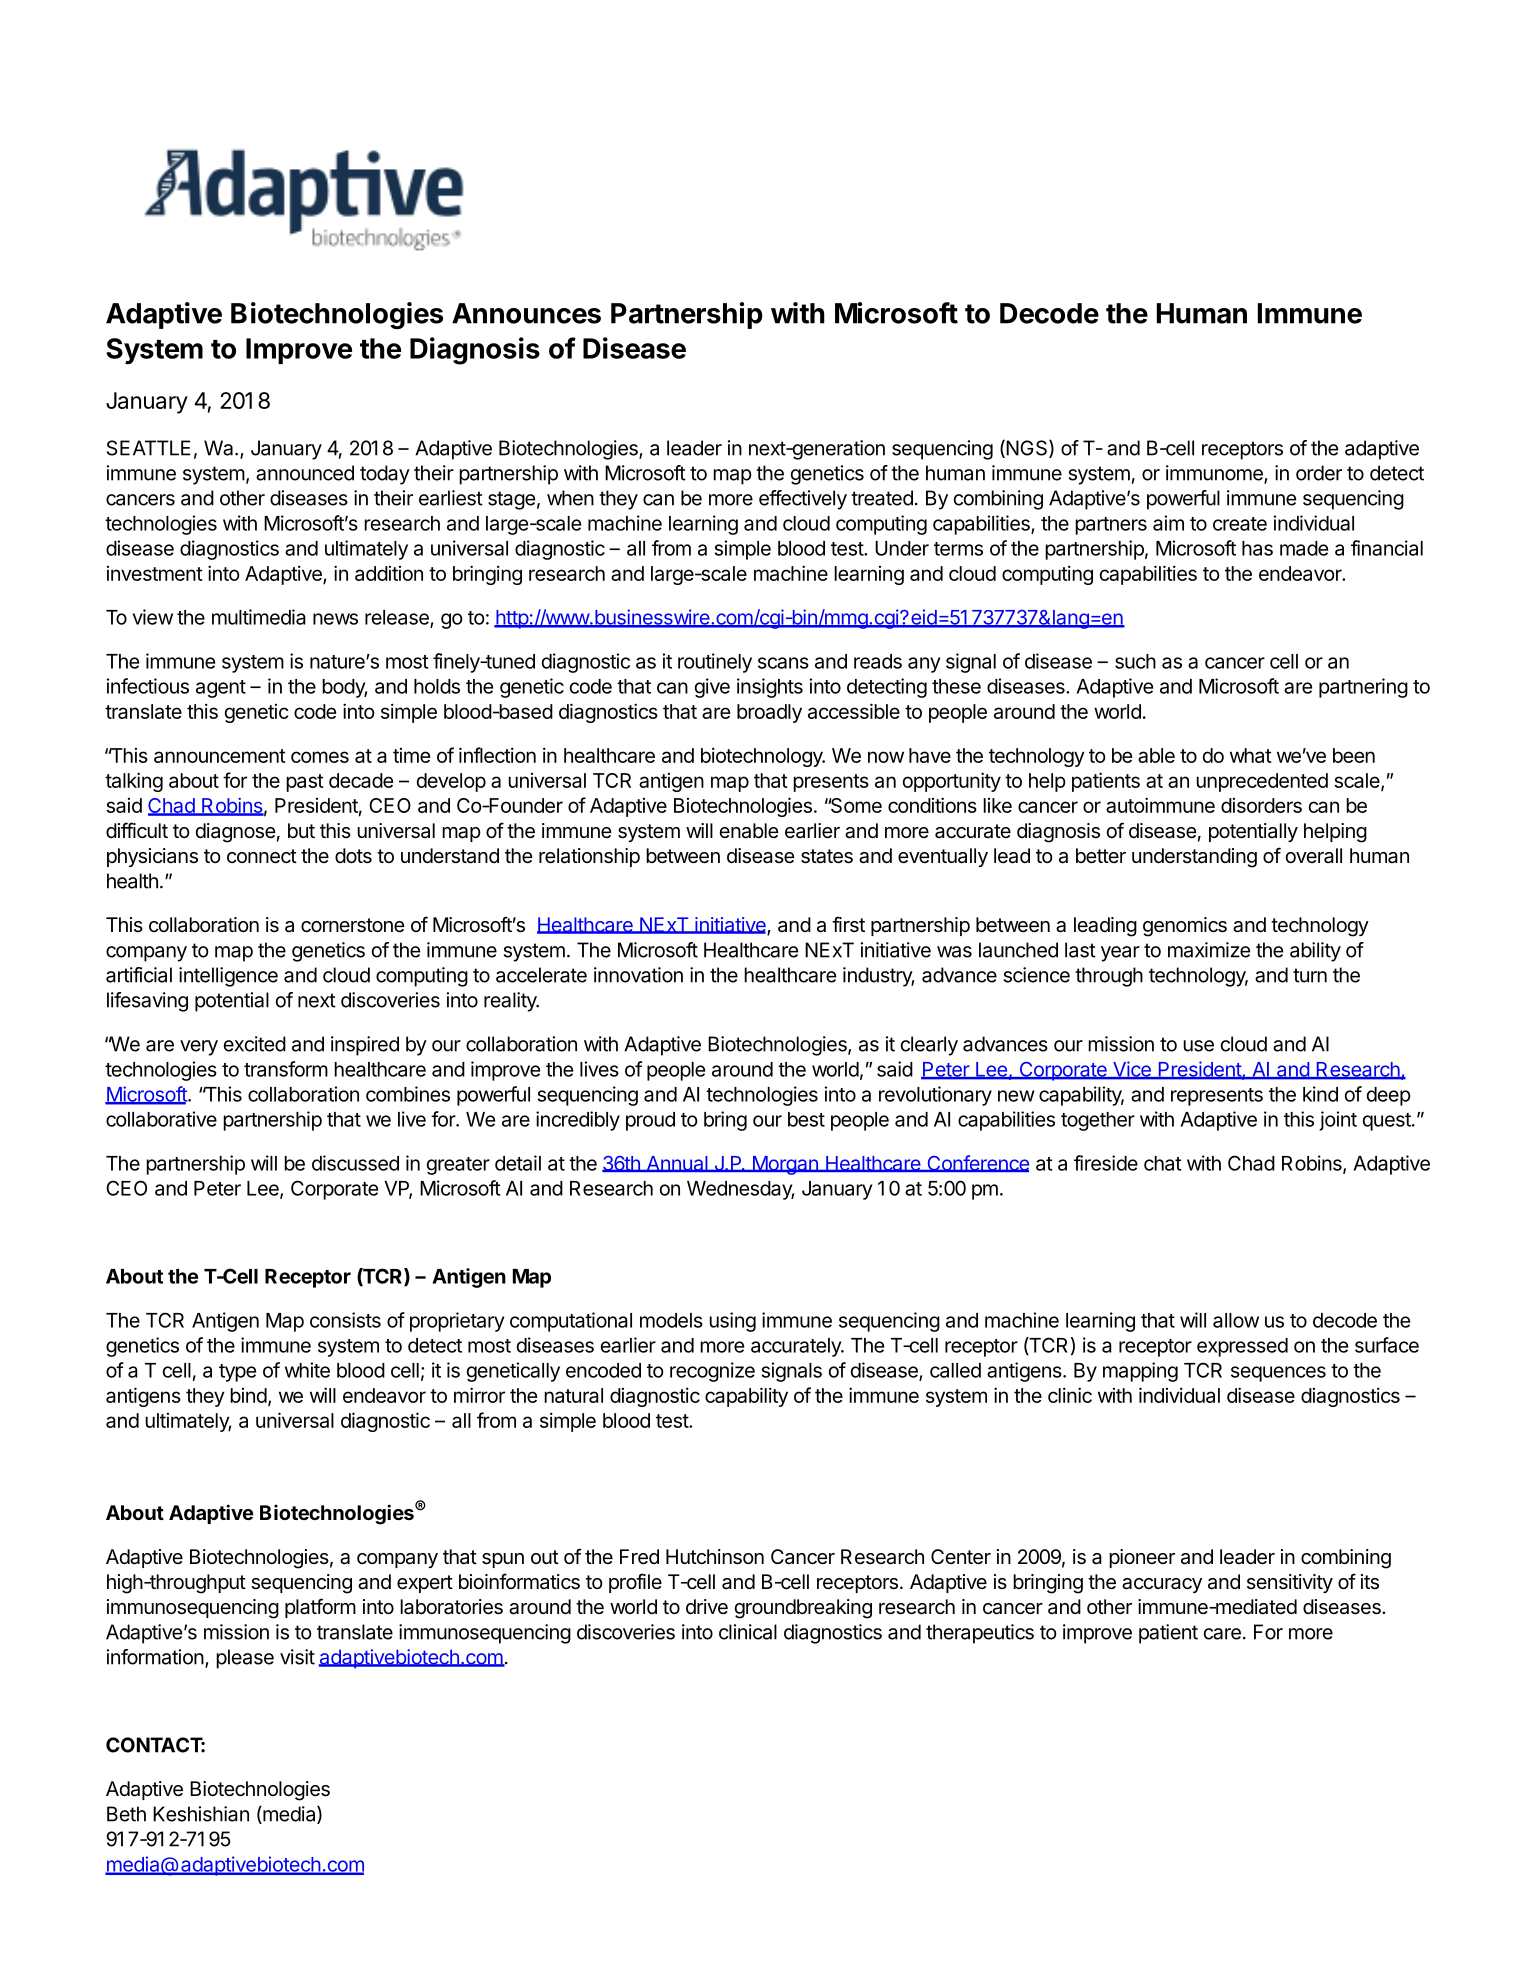 This screenshot has width=1536, height=1988. Describe the element at coordinates (305, 473) in the screenshot. I see `announced` at that location.
